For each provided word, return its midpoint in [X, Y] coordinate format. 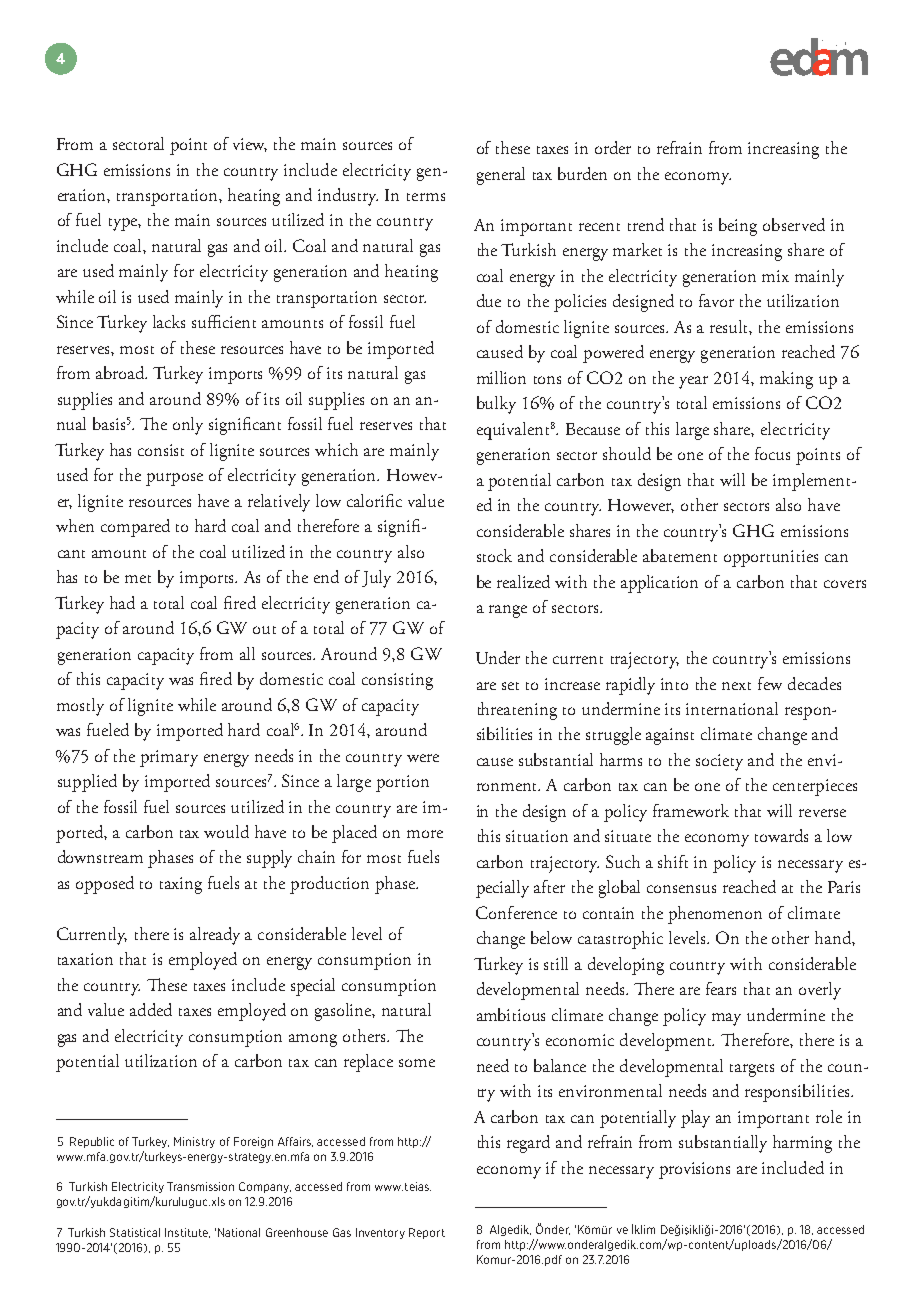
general [501, 176]
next [736, 686]
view [250, 145]
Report [427, 1233]
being [738, 227]
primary [169, 758]
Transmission [200, 1186]
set [510, 686]
